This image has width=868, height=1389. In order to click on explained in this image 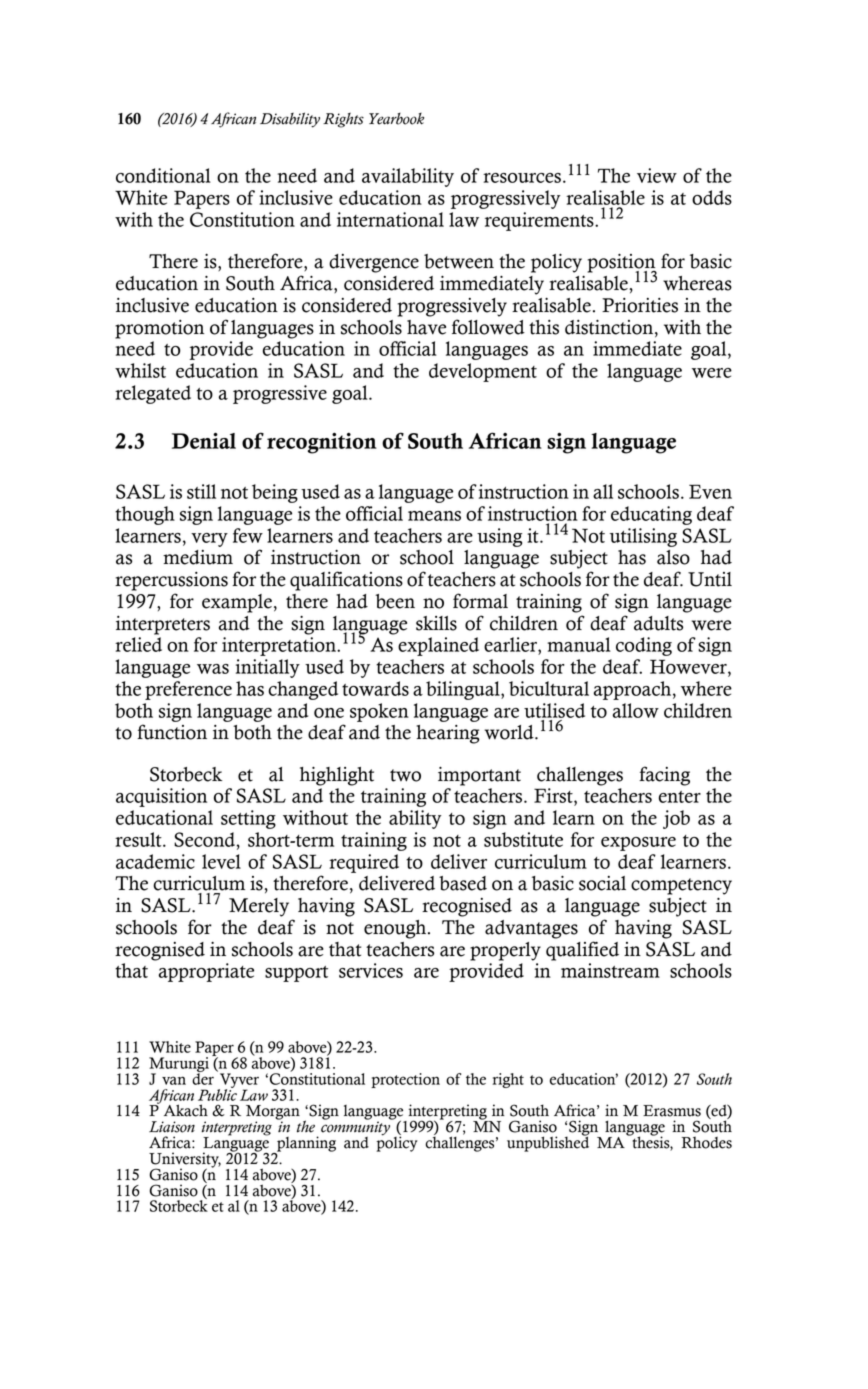, I will do `click(438, 646)`.
